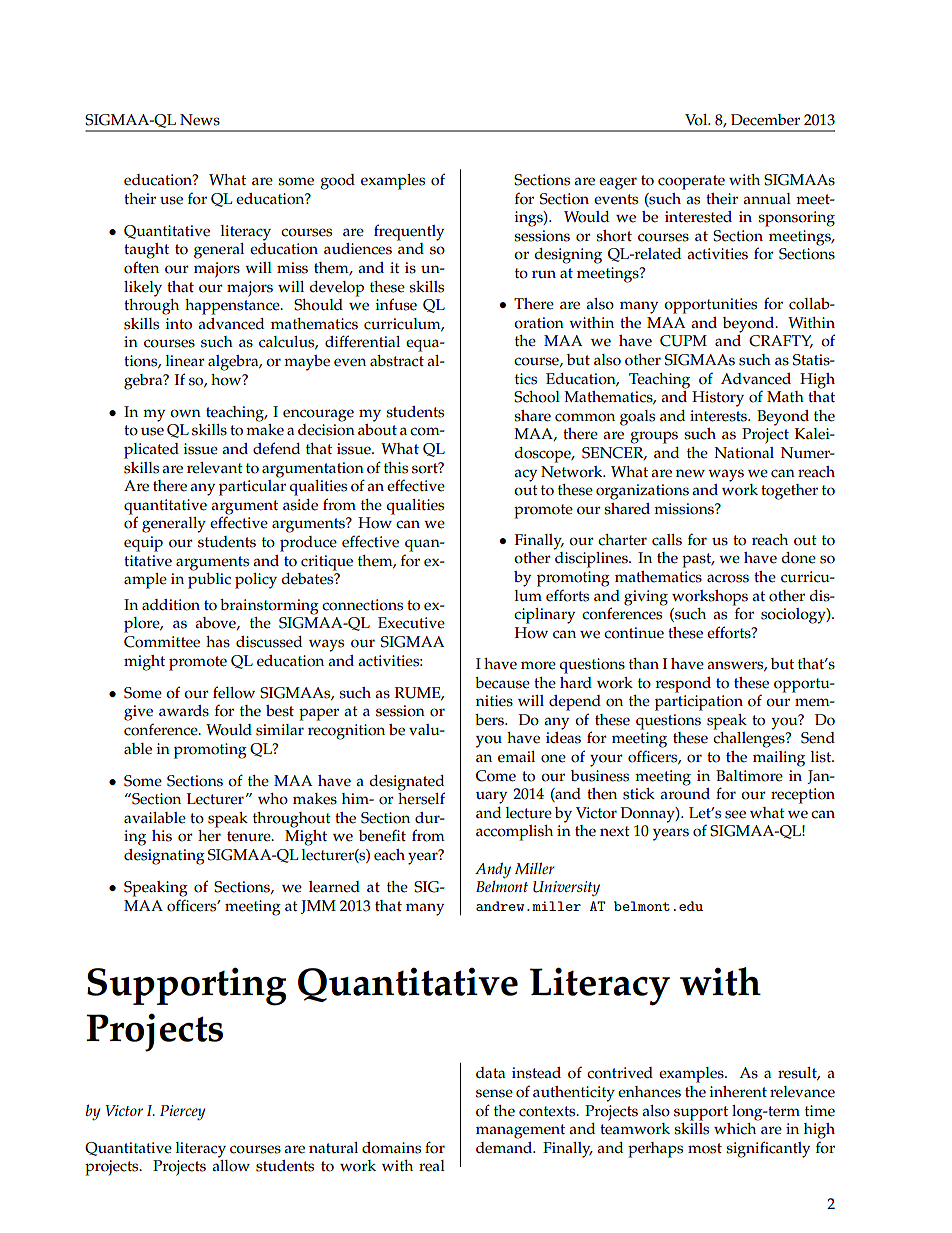  Describe the element at coordinates (426, 468) in the screenshot. I see `sort` at that location.
